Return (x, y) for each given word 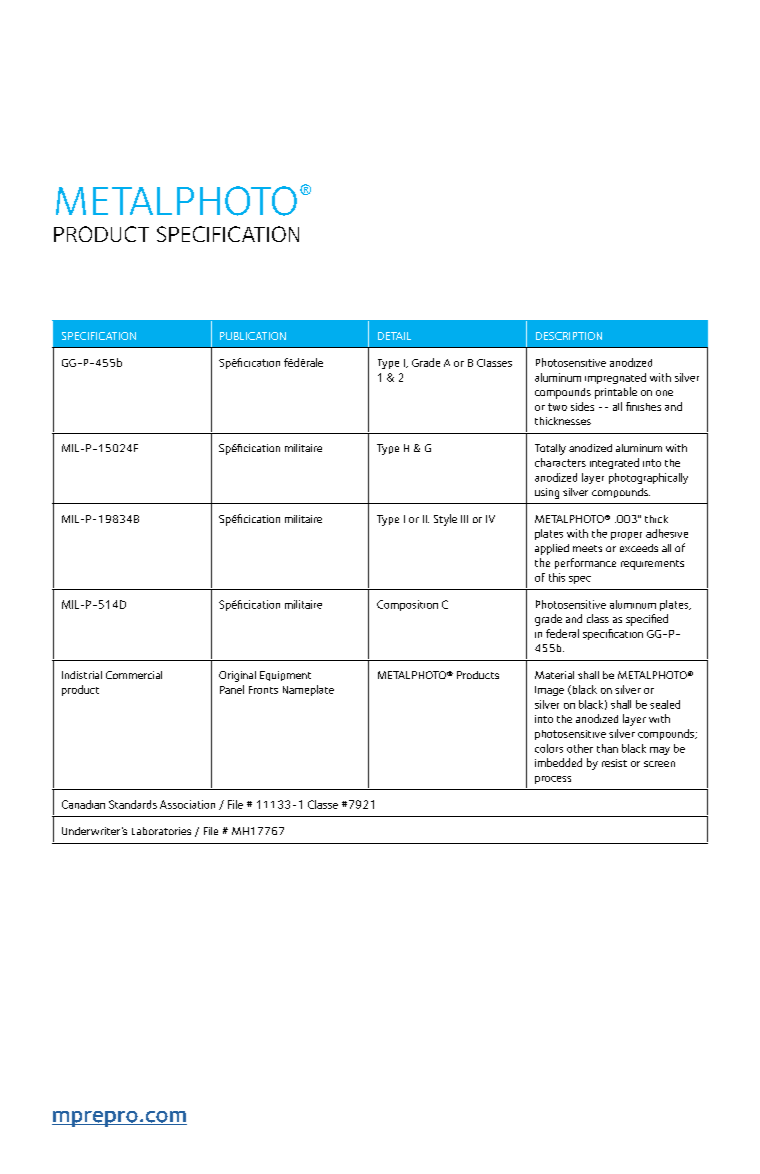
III (464, 519)
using (547, 493)
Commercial (134, 675)
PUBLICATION (253, 336)
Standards (133, 804)
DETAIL (394, 336)
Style (445, 520)
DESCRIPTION (569, 336)
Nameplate (308, 690)
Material (554, 675)
